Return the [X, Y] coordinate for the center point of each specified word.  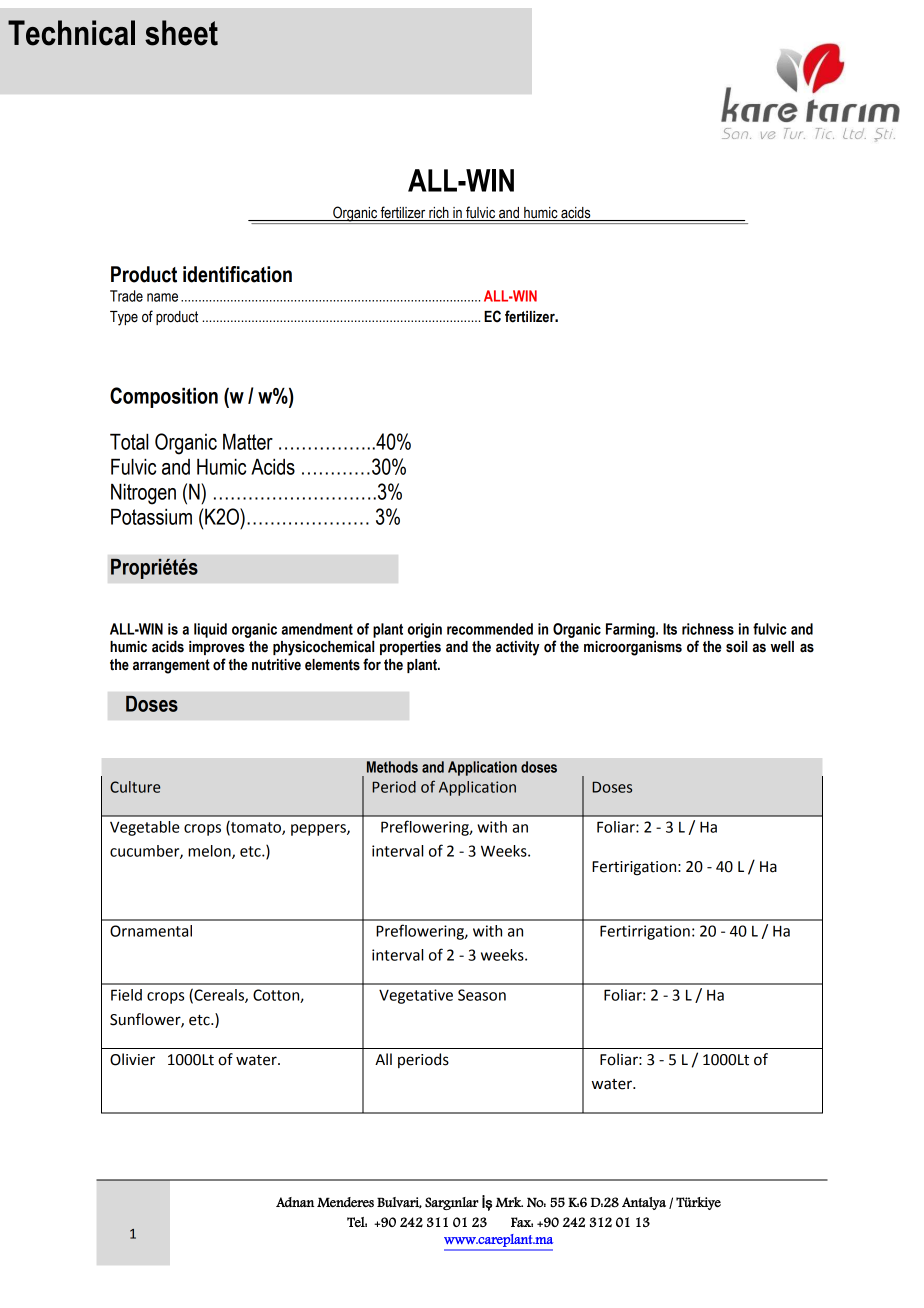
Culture [135, 787]
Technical [71, 33]
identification [237, 274]
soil [736, 647]
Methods [392, 767]
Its [670, 629]
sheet [181, 33]
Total [129, 441]
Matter [248, 441]
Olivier [132, 1059]
